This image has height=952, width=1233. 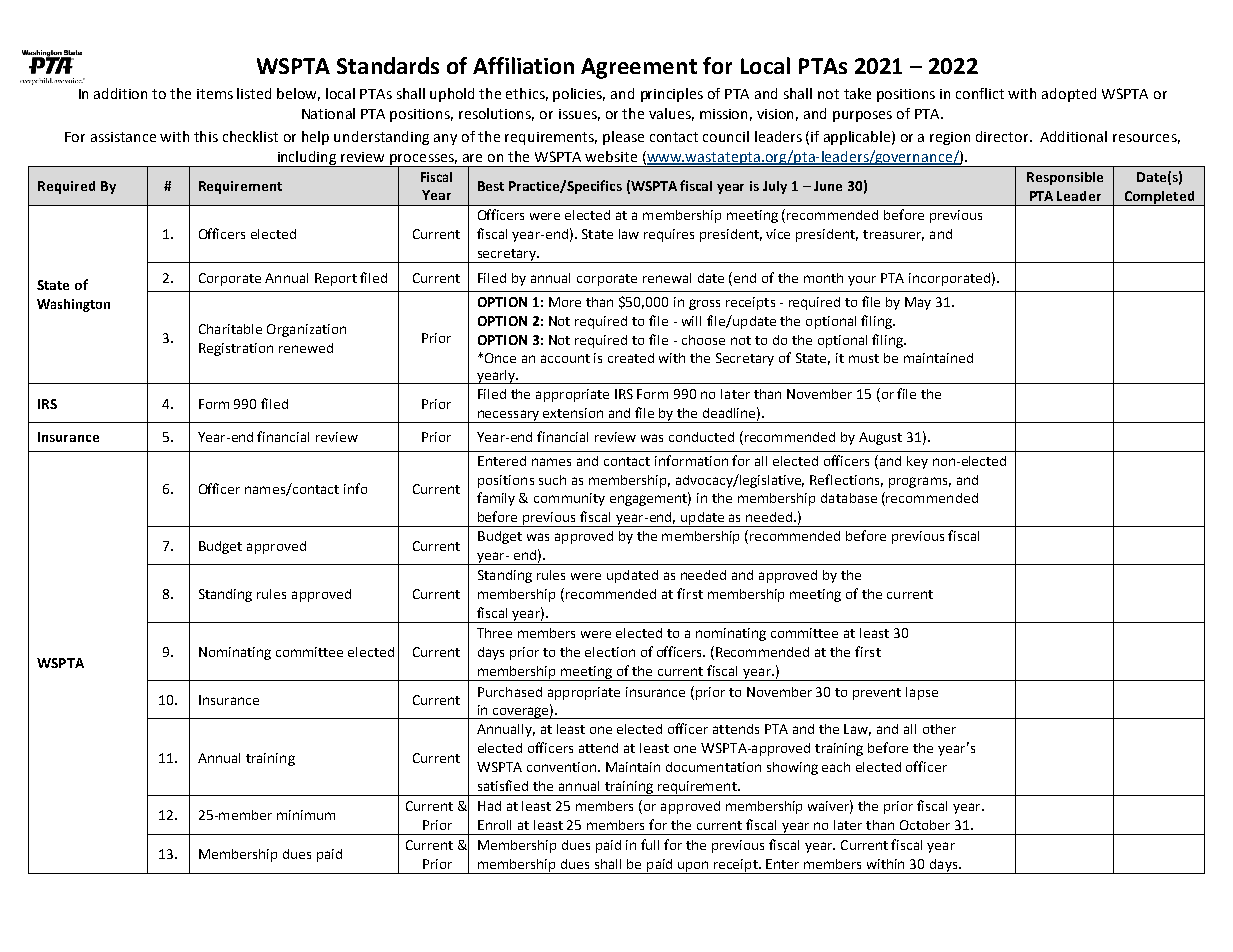 I want to click on community, so click(x=569, y=499).
